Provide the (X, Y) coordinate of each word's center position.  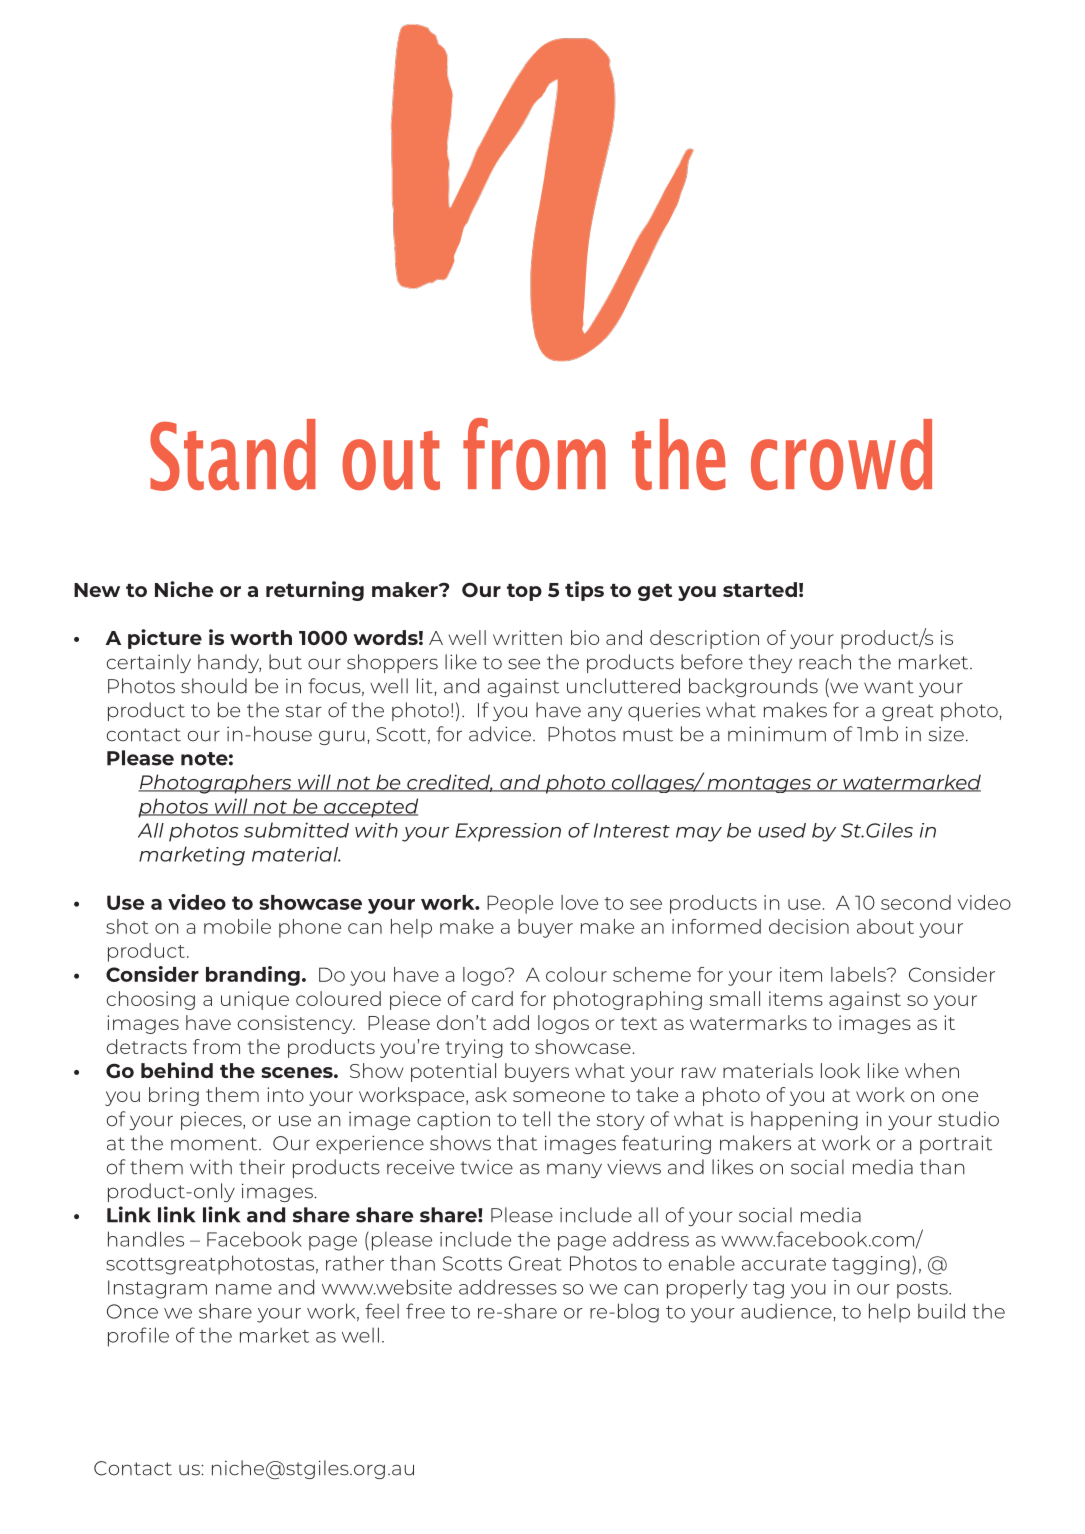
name (244, 1289)
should (214, 686)
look (840, 1070)
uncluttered (623, 686)
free (425, 1311)
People (520, 904)
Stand (233, 455)
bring (174, 1096)
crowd (841, 454)
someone (559, 1096)
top (524, 592)
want (889, 687)
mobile (237, 926)
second (916, 902)
